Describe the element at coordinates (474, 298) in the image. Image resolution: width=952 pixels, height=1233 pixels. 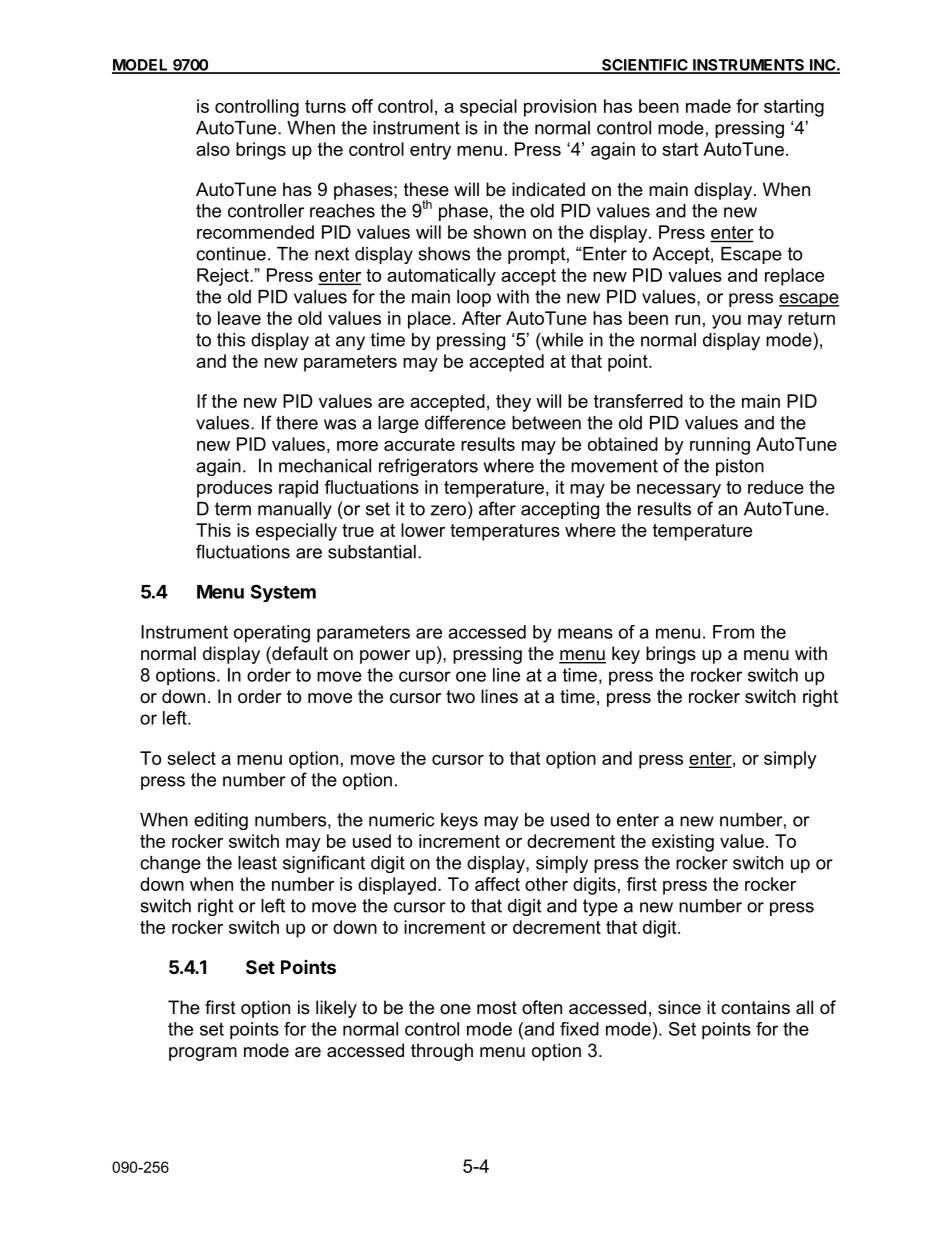
I see `loop` at that location.
